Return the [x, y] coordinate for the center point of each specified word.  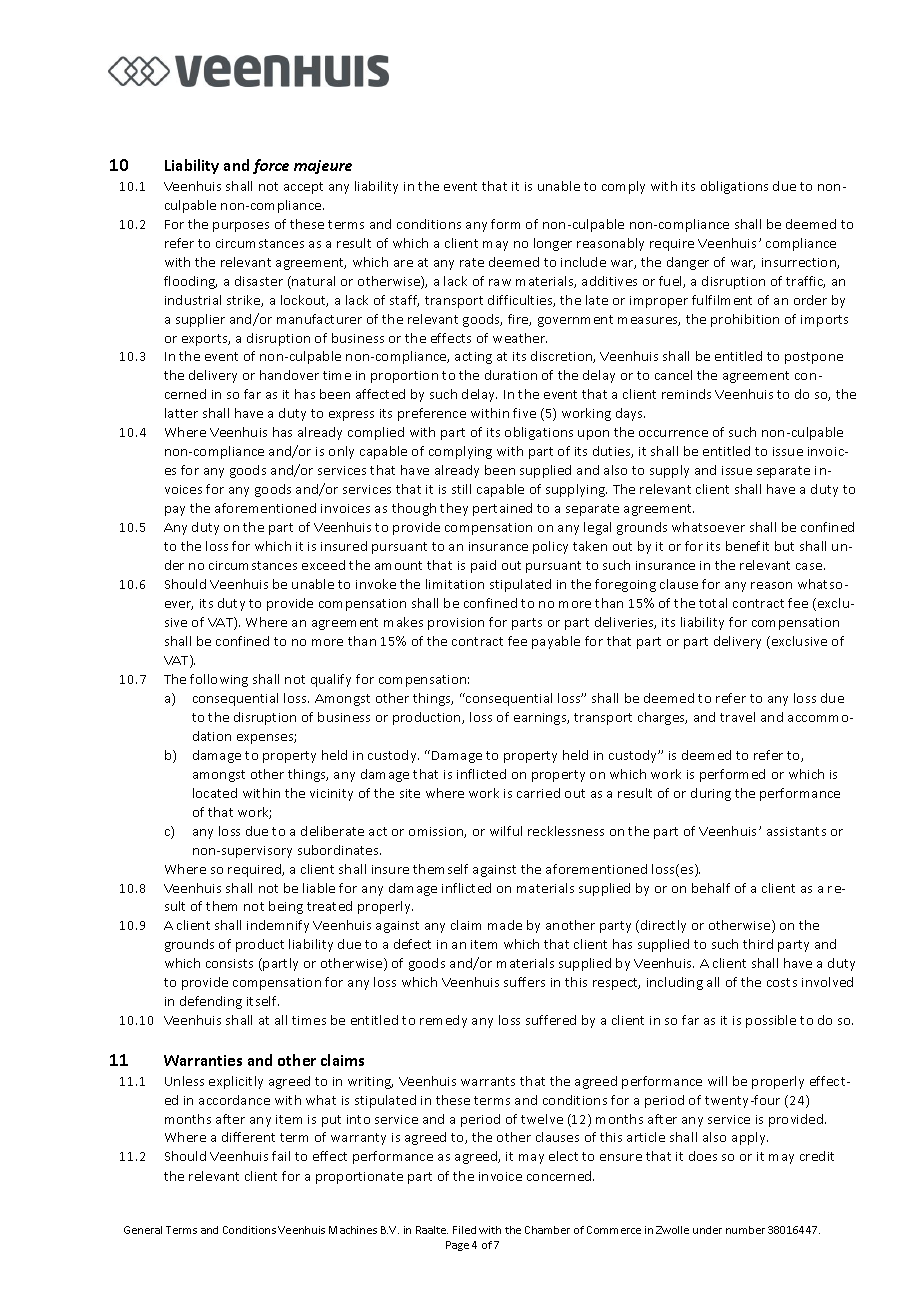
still [461, 489]
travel [737, 717]
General [143, 1230]
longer [553, 244]
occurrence [673, 433]
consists [229, 963]
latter [181, 413]
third [758, 944]
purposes [241, 227]
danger [688, 263]
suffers [524, 982]
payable [556, 642]
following [219, 680]
